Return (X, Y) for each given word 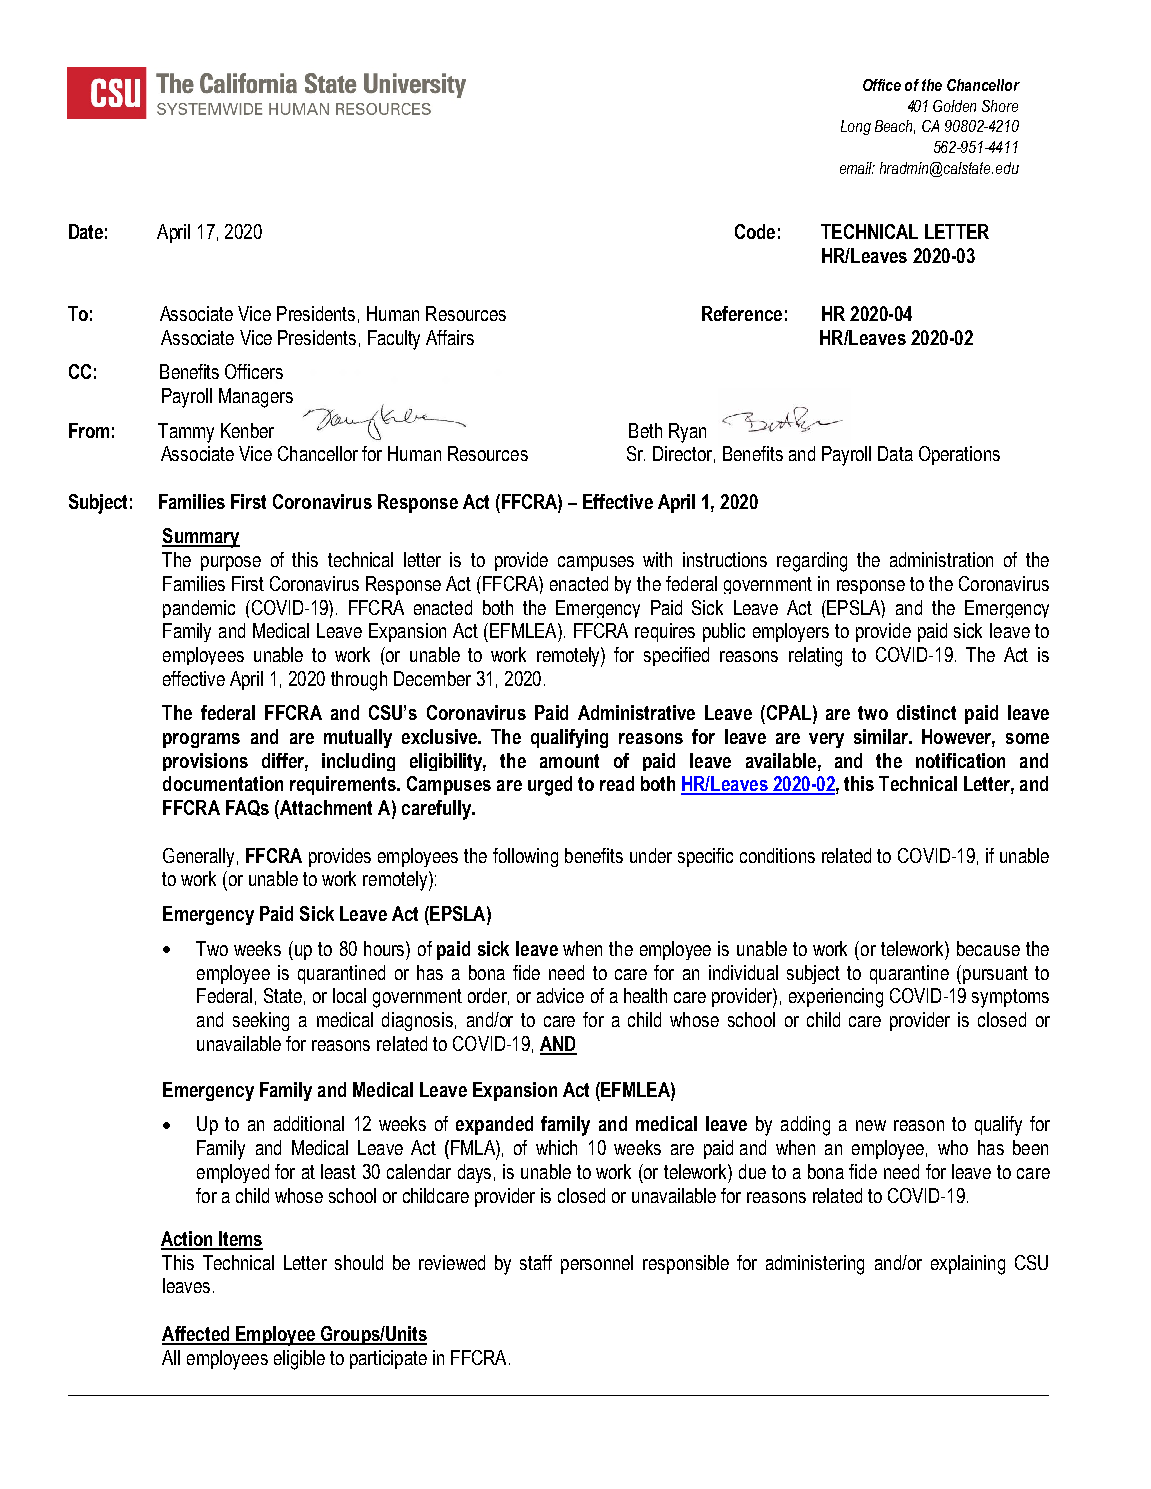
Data (895, 453)
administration (941, 559)
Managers (256, 398)
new (871, 1125)
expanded (494, 1125)
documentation (223, 783)
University (415, 85)
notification (960, 760)
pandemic (199, 609)
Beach (895, 127)
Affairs (450, 337)
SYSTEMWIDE (209, 109)
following (525, 857)
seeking (261, 1021)
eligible (299, 1360)
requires (665, 632)
